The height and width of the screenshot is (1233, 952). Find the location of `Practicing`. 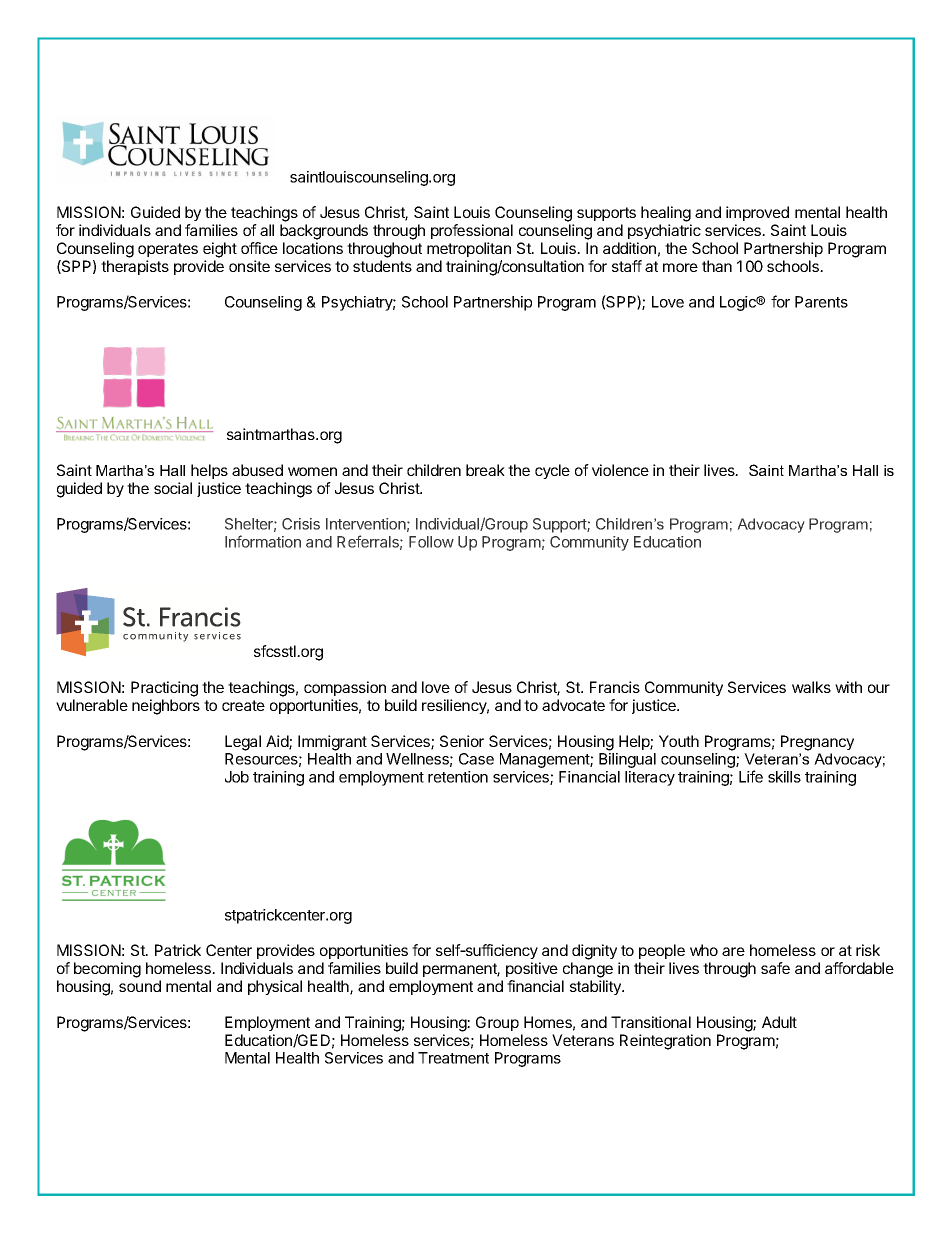

Practicing is located at coordinates (164, 689).
